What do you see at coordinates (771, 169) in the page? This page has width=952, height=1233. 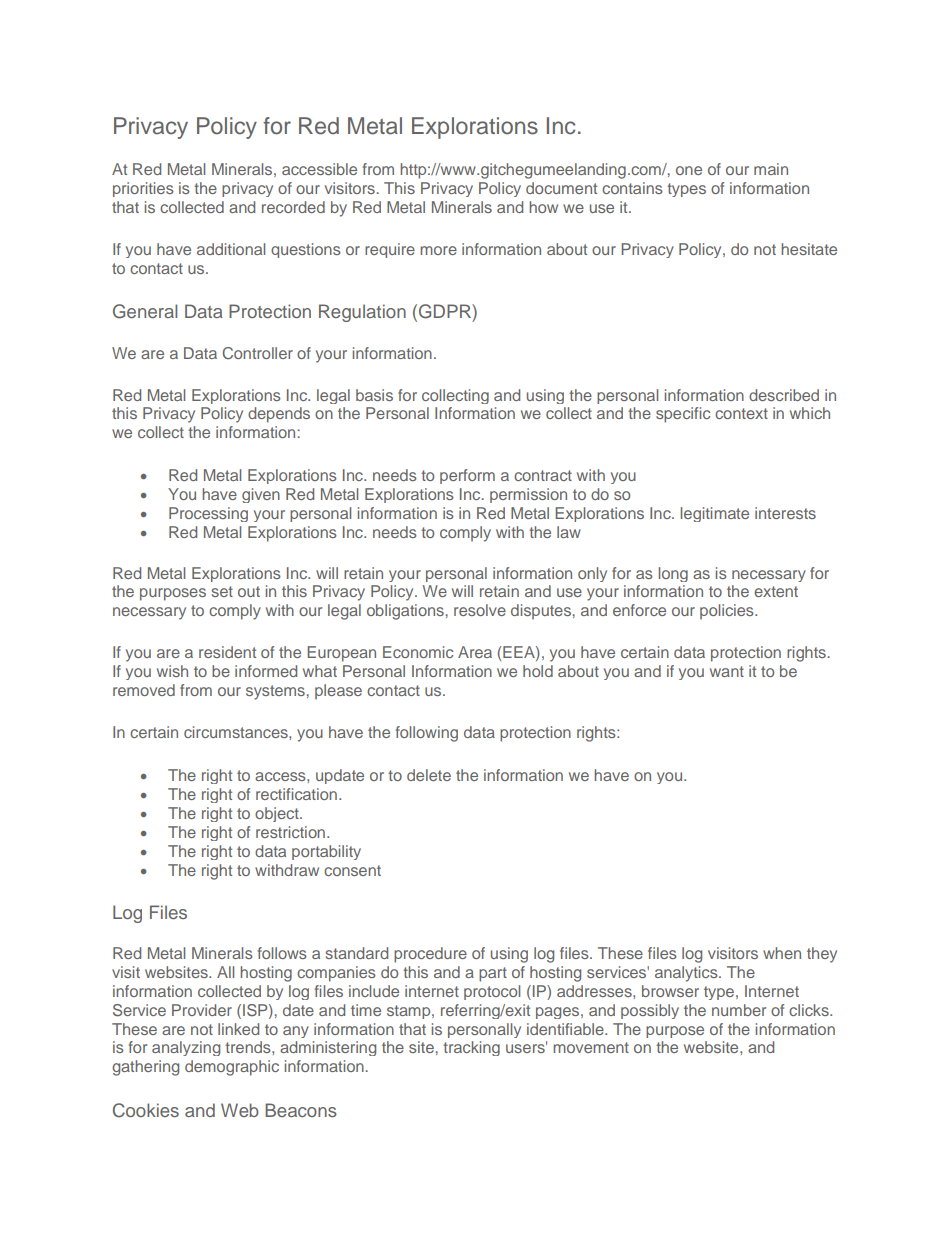 I see `main` at bounding box center [771, 169].
